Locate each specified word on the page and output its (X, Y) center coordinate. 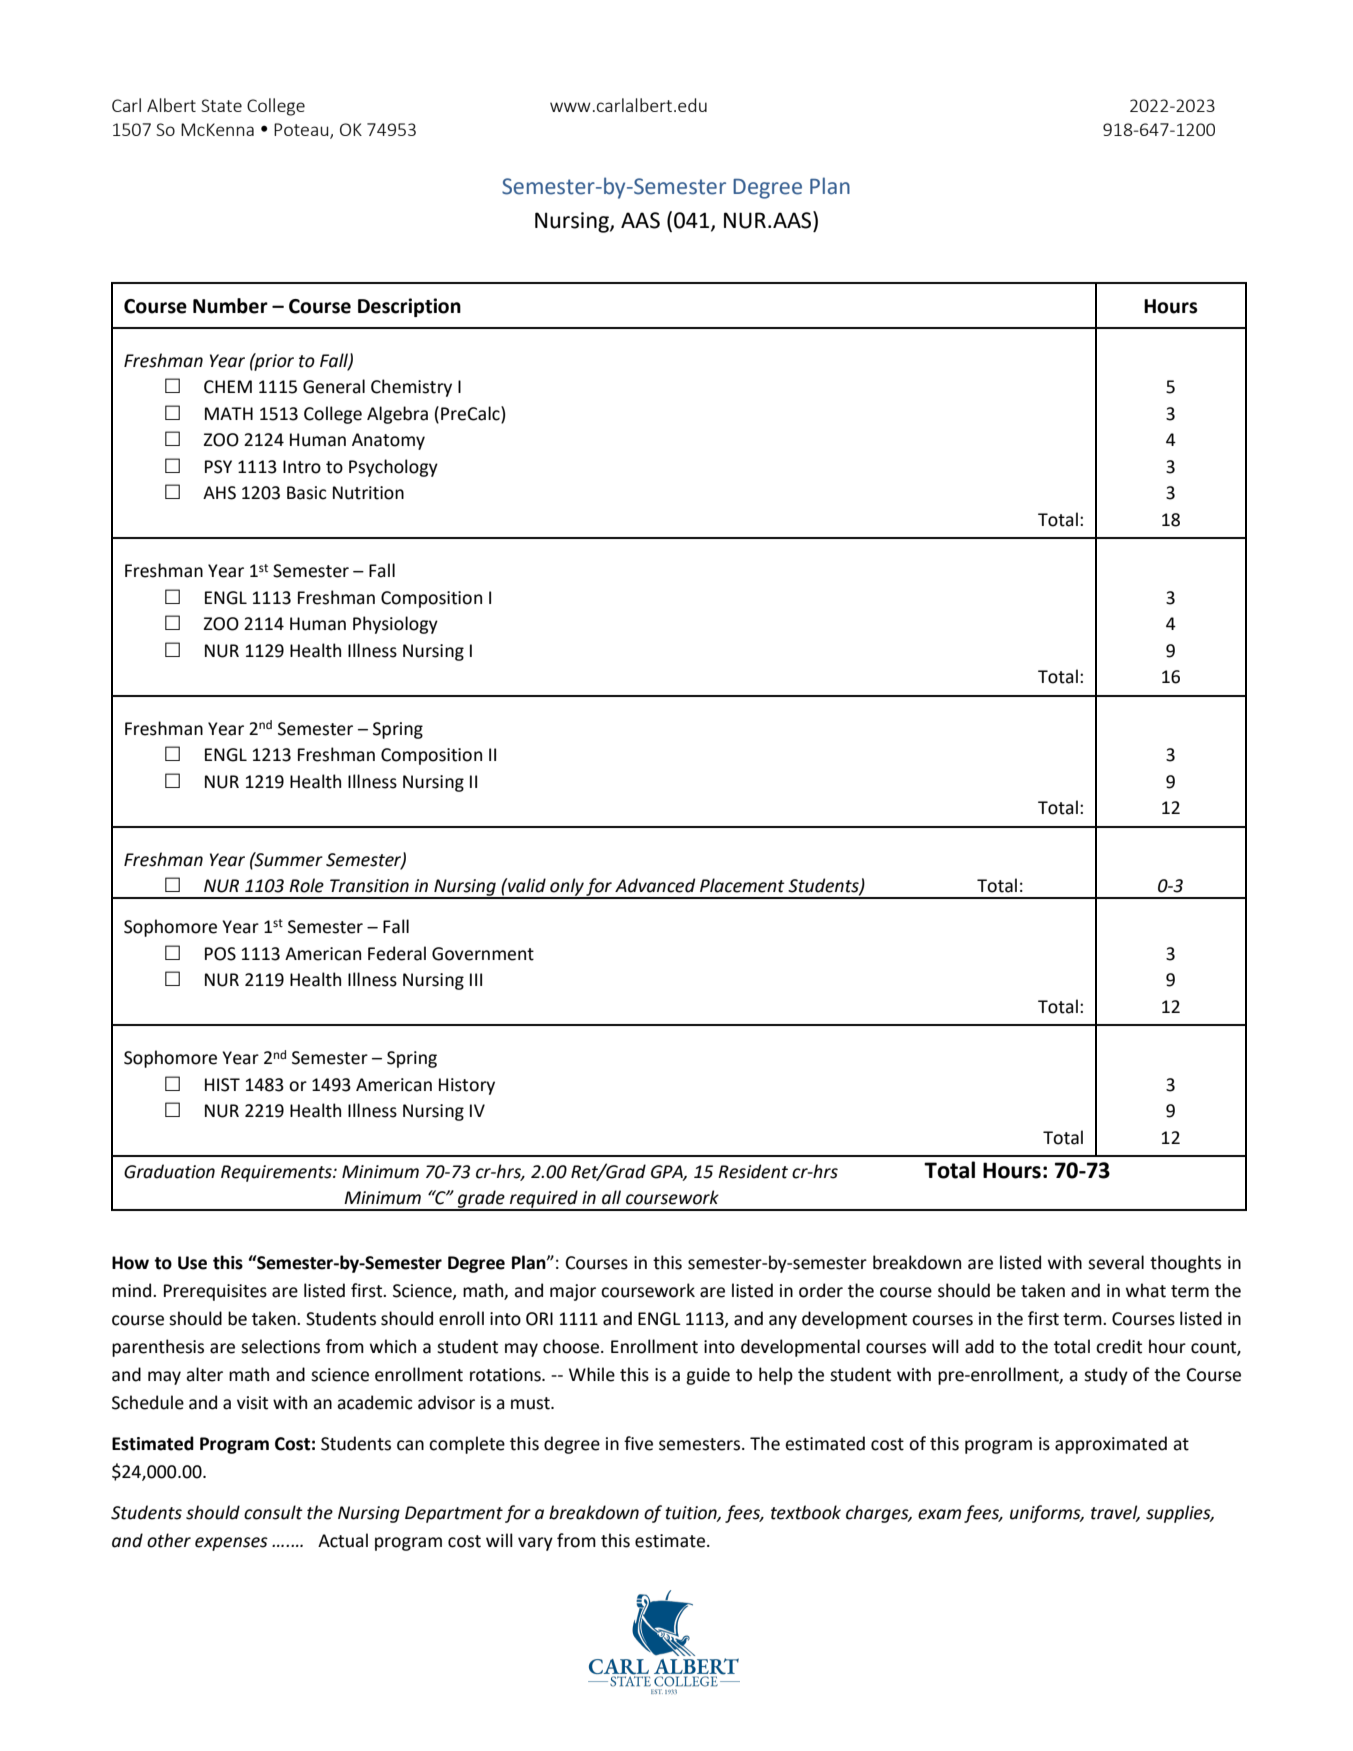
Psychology (393, 468)
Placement (742, 885)
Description (409, 307)
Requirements (277, 1173)
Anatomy (388, 441)
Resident (753, 1171)
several (1116, 1262)
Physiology (395, 625)
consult (273, 1512)
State (221, 105)
